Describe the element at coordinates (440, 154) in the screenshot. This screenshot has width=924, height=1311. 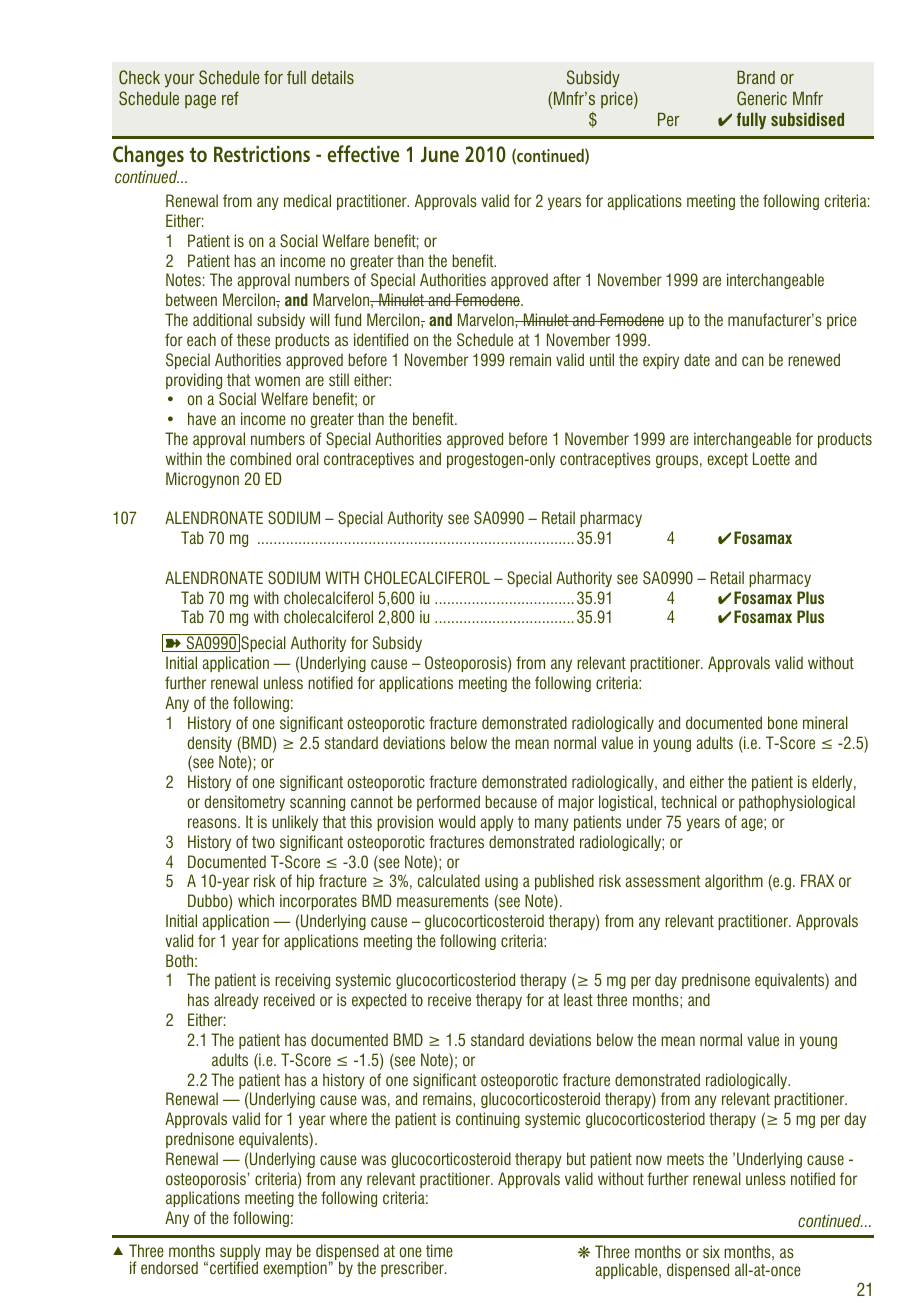
I see `June` at that location.
